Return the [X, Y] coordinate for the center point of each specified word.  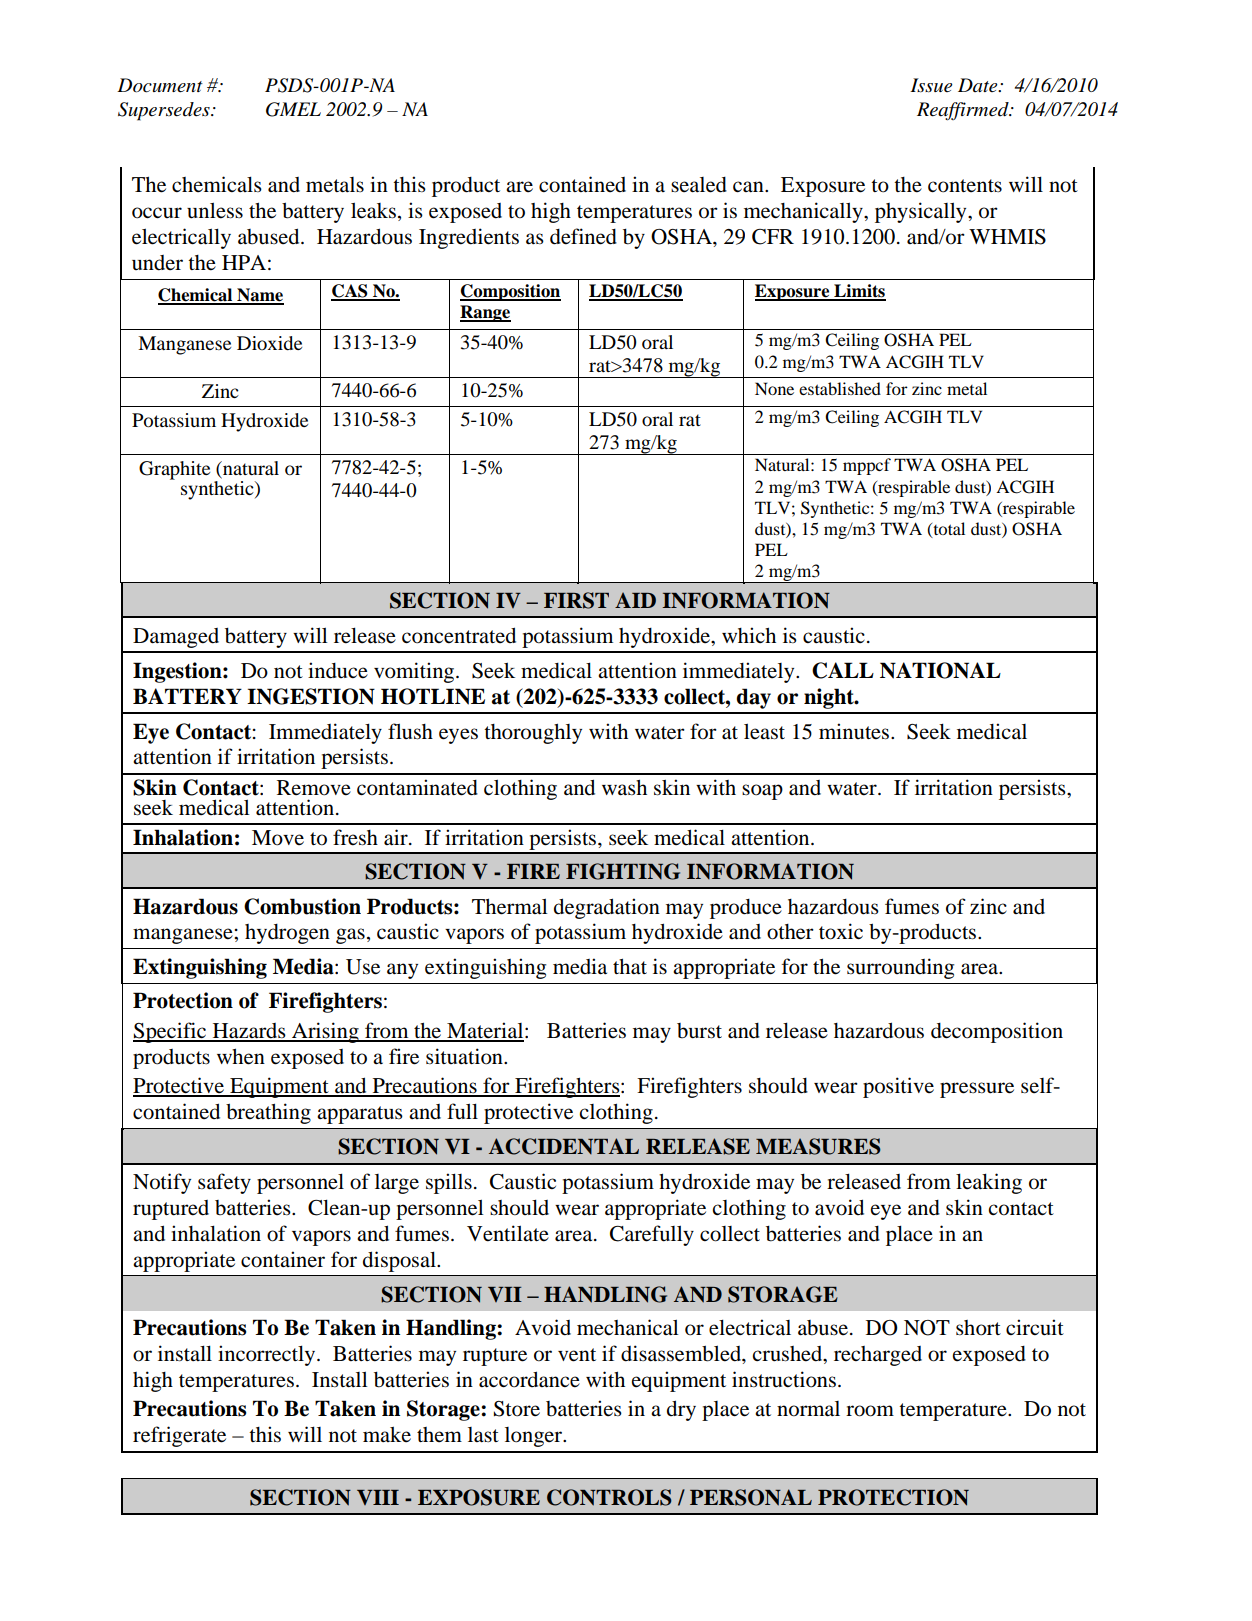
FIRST [576, 600]
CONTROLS [609, 1497]
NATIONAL [940, 670]
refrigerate [179, 1436]
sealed [699, 185]
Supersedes [165, 111]
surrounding [900, 968]
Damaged [176, 638]
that [630, 966]
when [241, 1056]
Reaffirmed [964, 111]
